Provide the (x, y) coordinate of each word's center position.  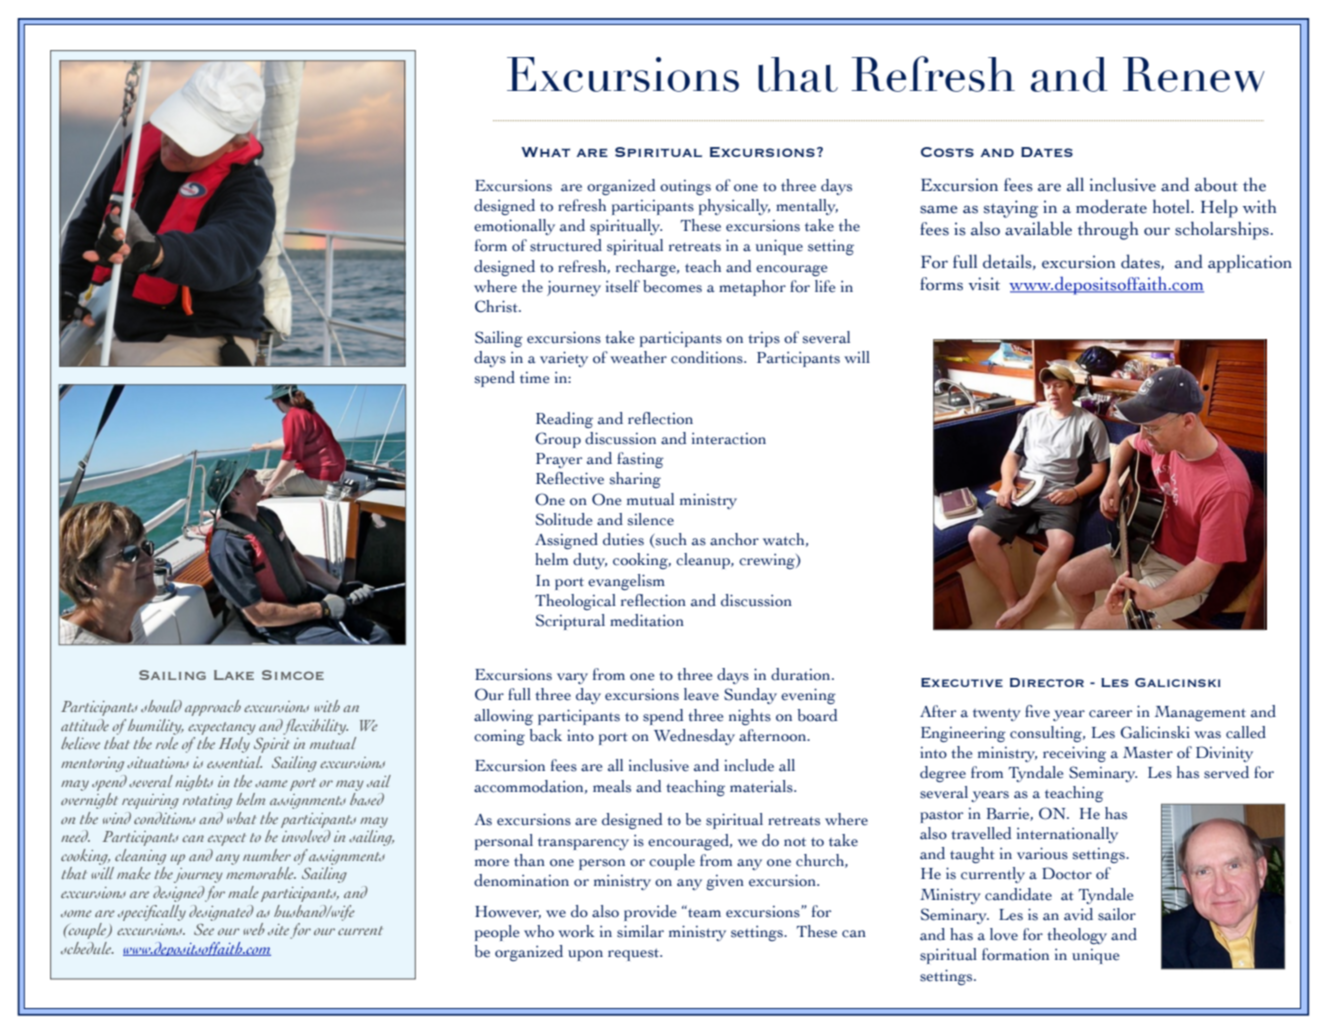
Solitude (564, 519)
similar (640, 931)
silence (650, 519)
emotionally (514, 227)
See (204, 929)
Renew (1194, 74)
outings (685, 187)
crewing (768, 561)
